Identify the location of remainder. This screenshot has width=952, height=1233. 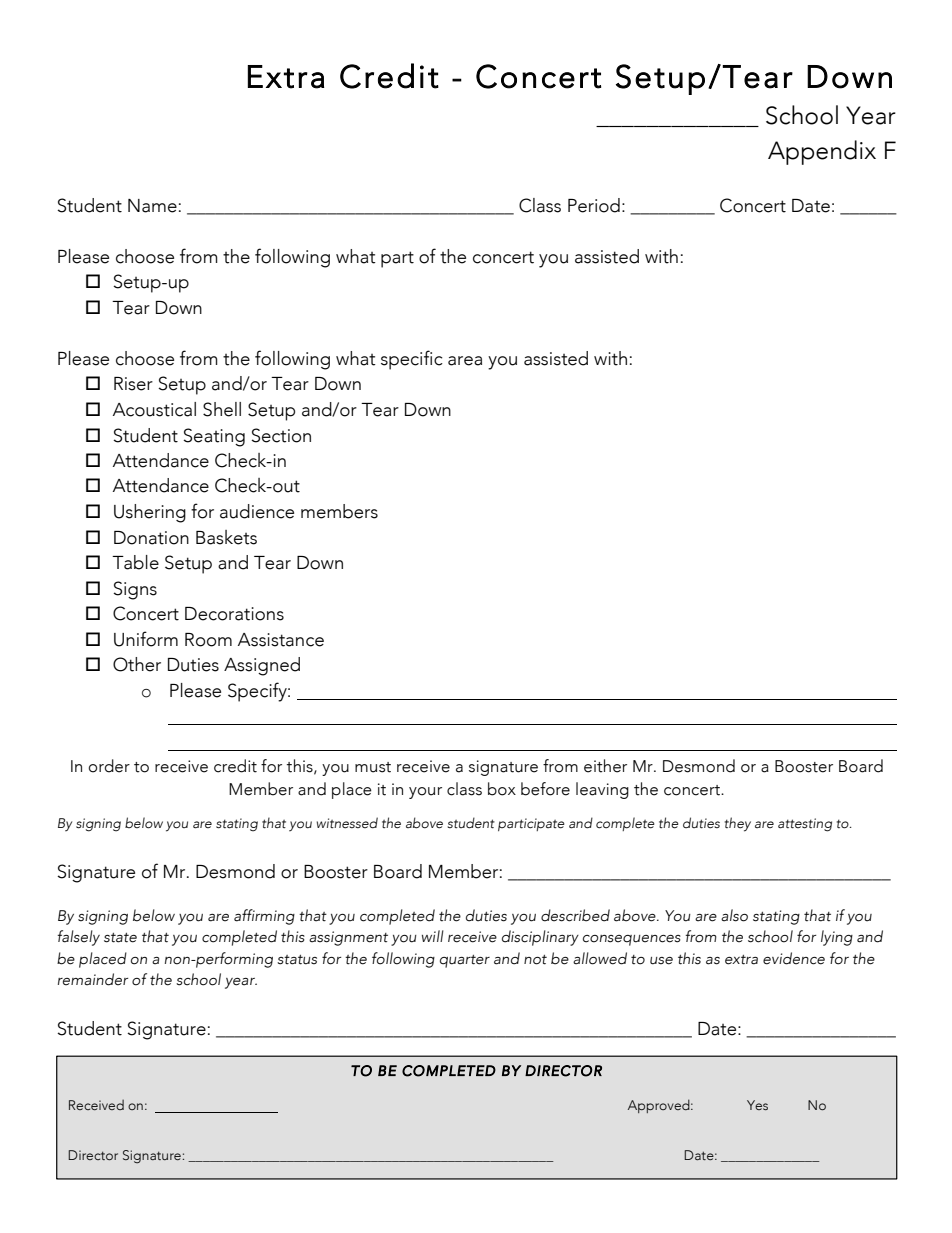
(93, 979).
